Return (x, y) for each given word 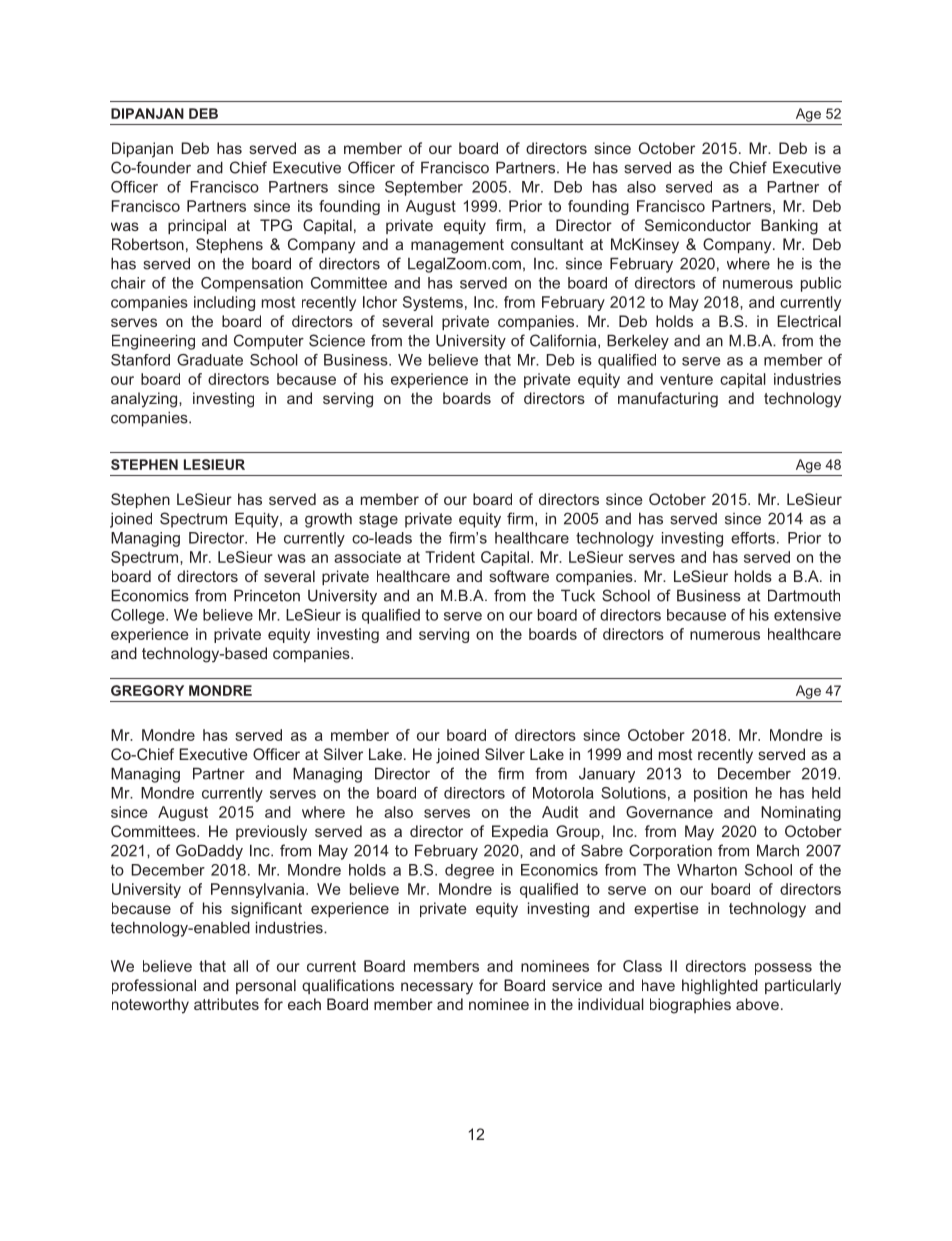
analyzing (145, 400)
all (240, 966)
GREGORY (147, 690)
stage (378, 520)
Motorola (563, 793)
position (720, 794)
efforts (753, 538)
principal (197, 226)
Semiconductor (698, 225)
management (457, 246)
